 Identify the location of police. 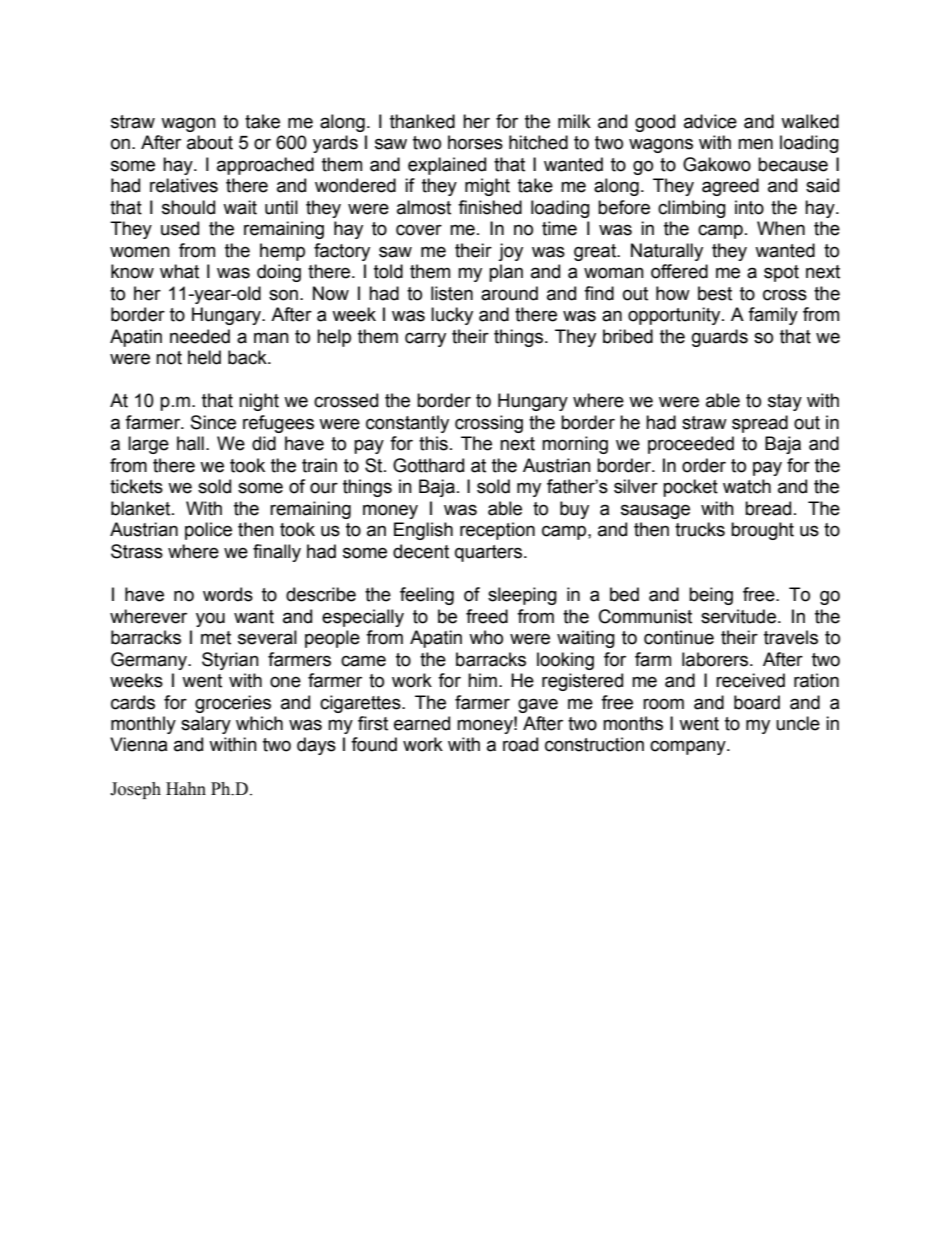
(208, 531).
